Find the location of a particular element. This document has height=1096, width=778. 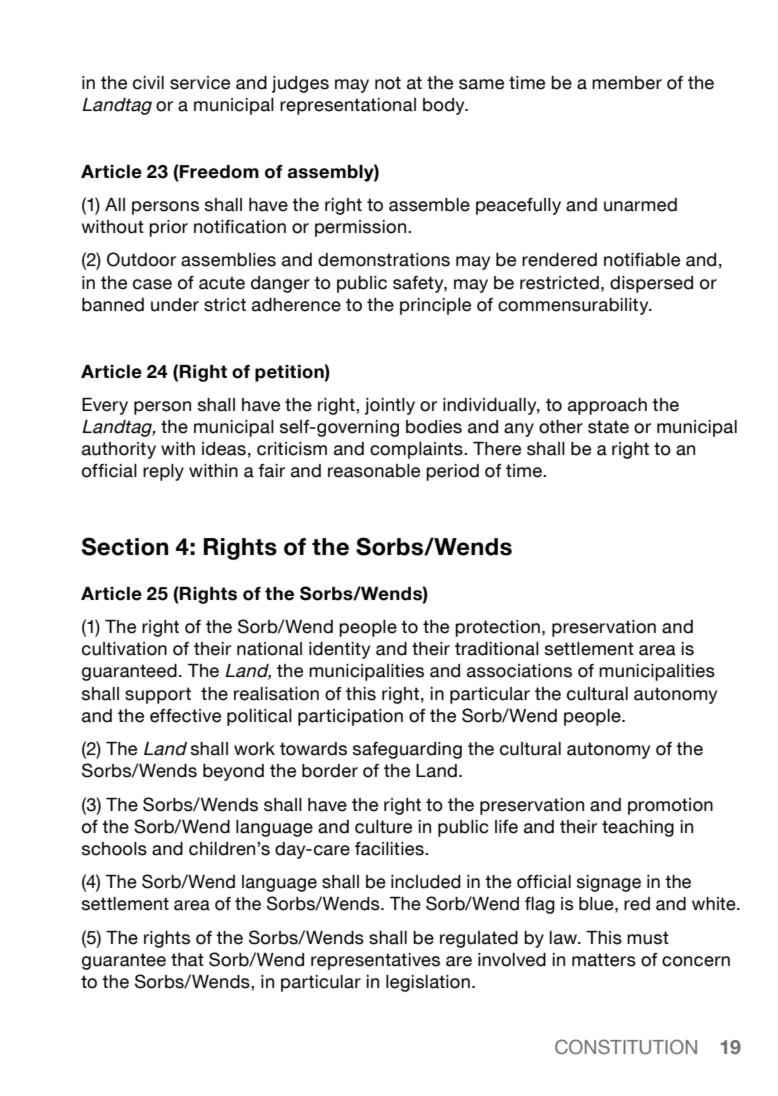

legislation is located at coordinates (428, 983).
